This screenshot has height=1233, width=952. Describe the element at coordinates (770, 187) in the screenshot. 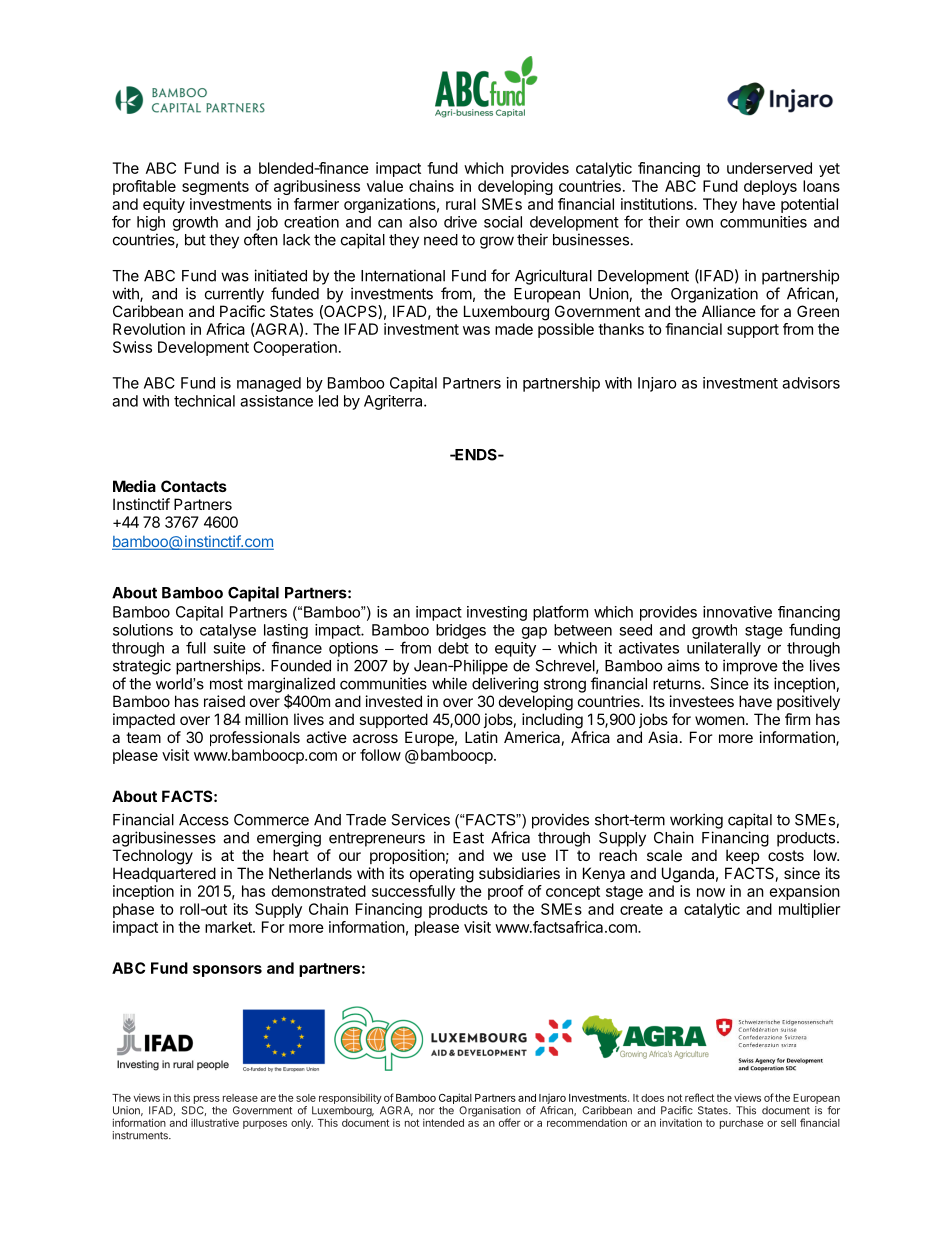

I see `deploys` at that location.
